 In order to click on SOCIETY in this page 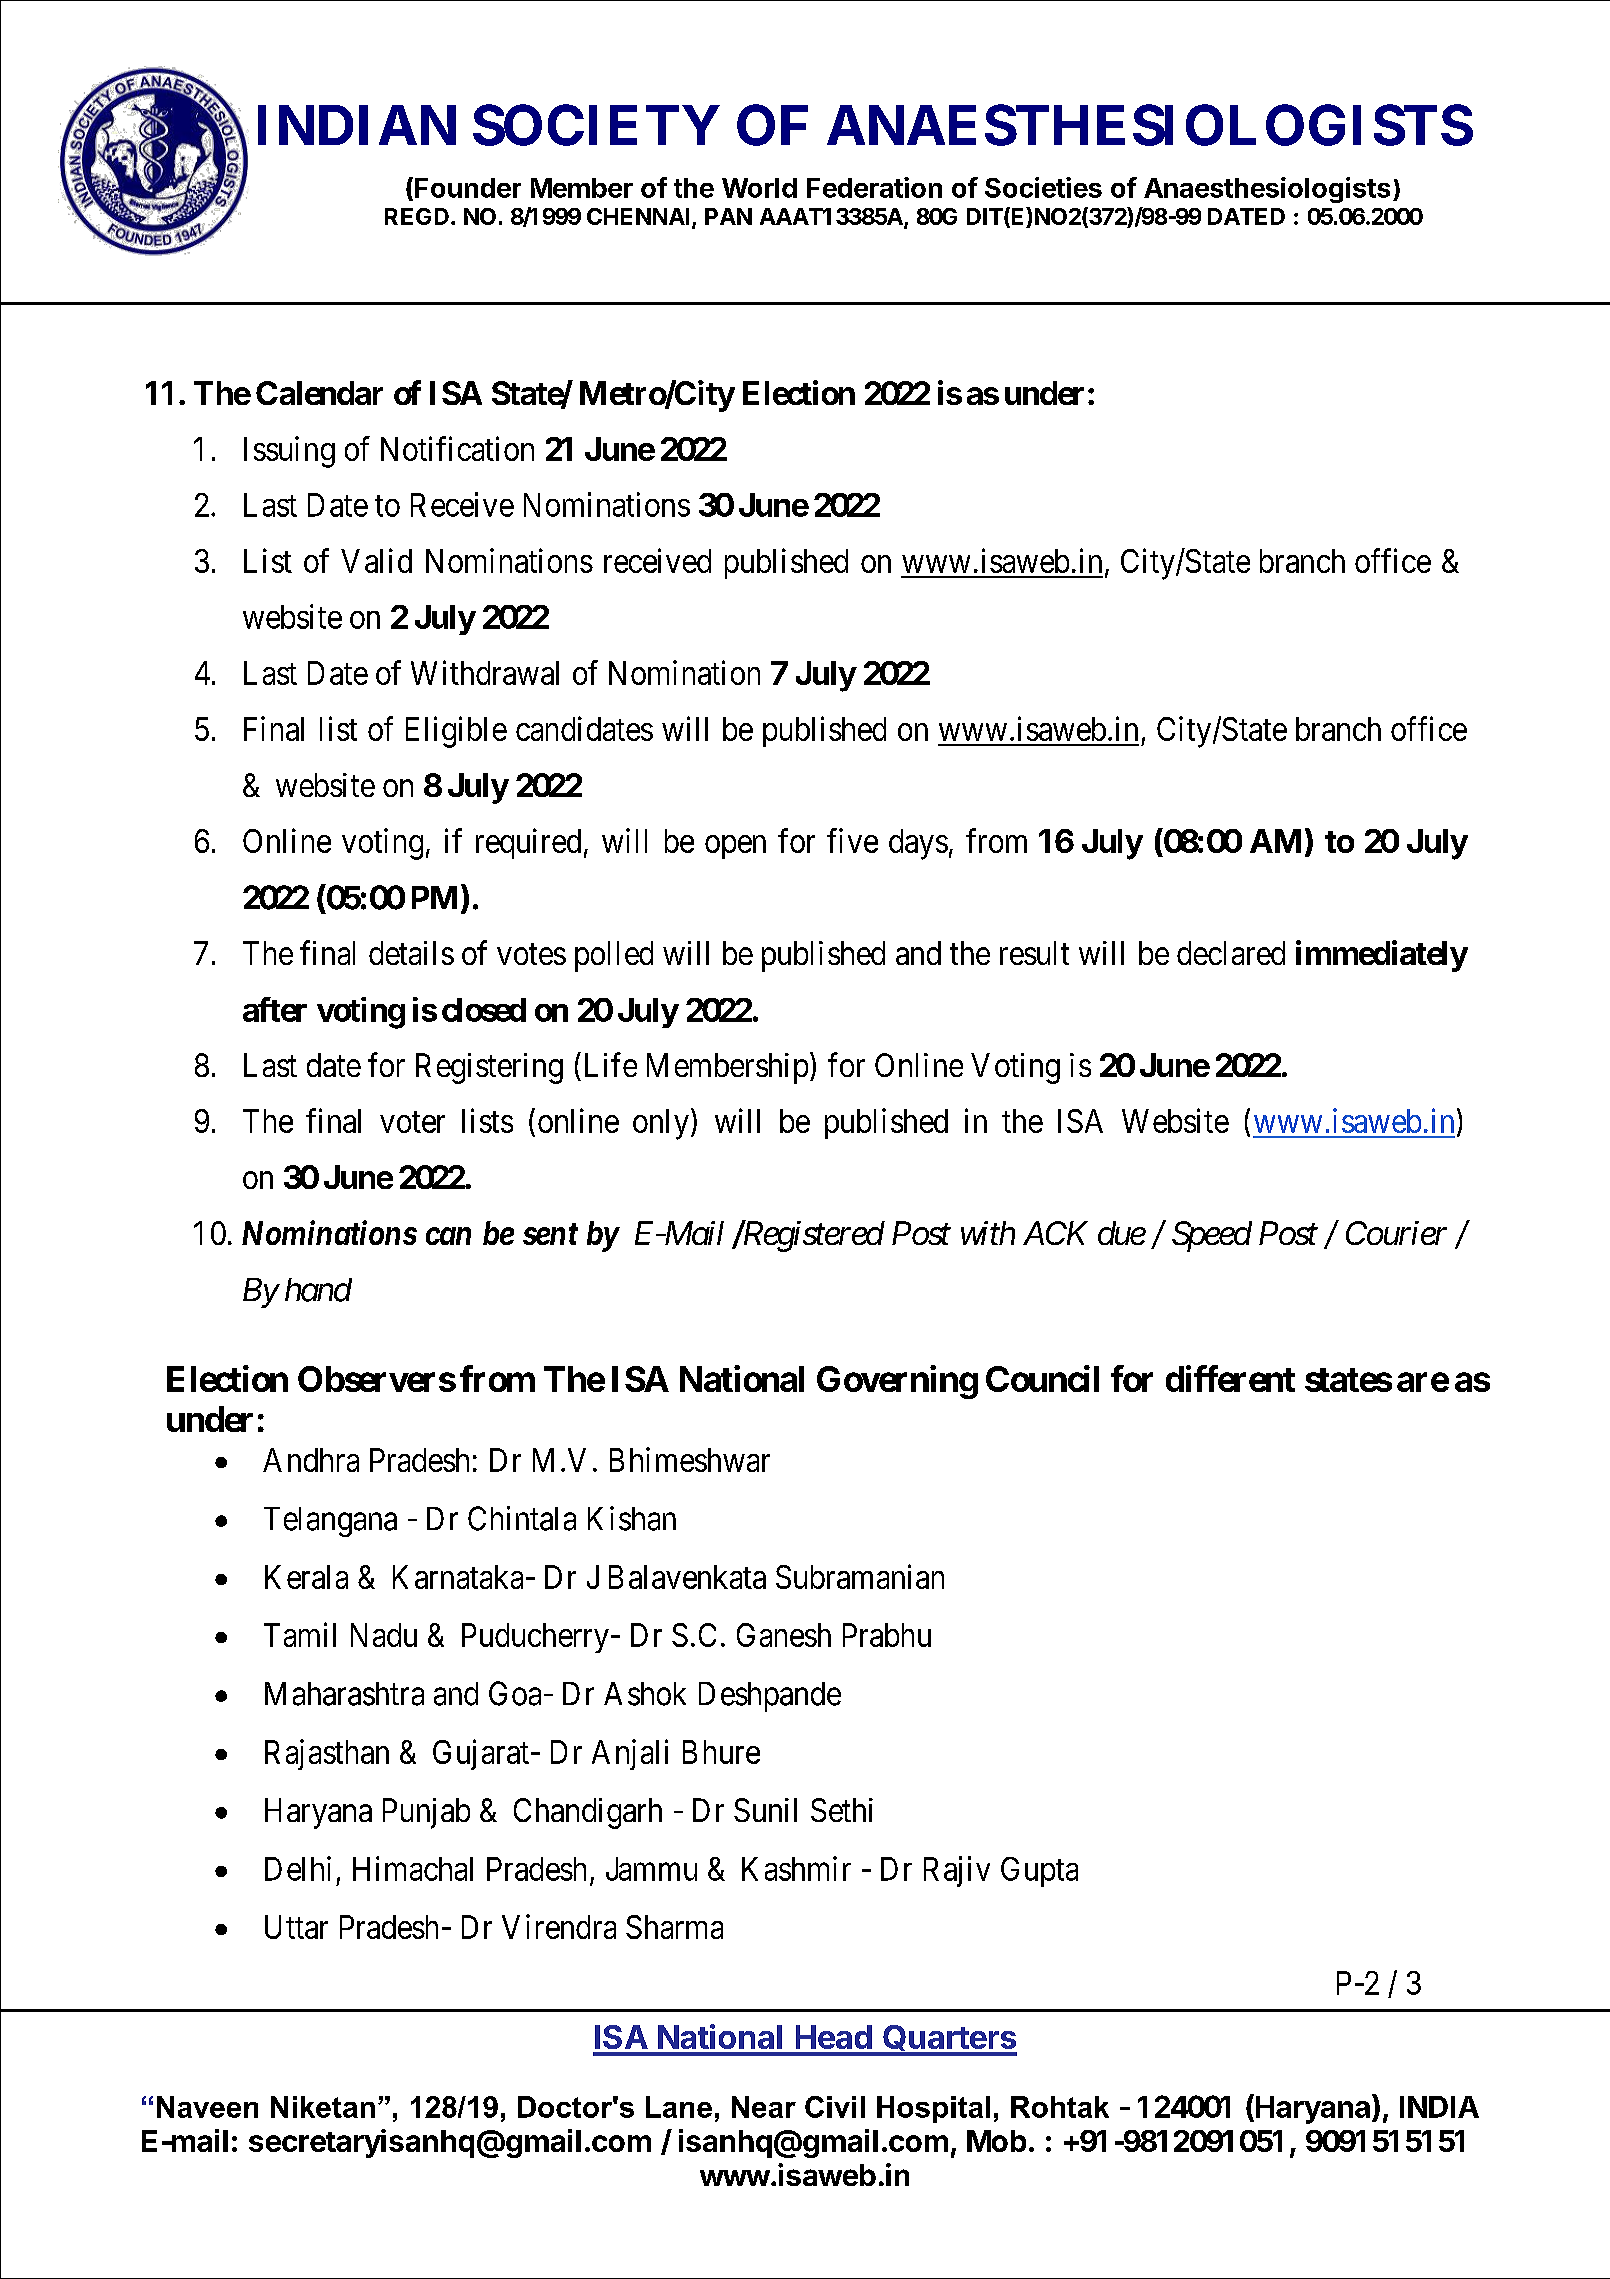, I will do `click(596, 125)`.
